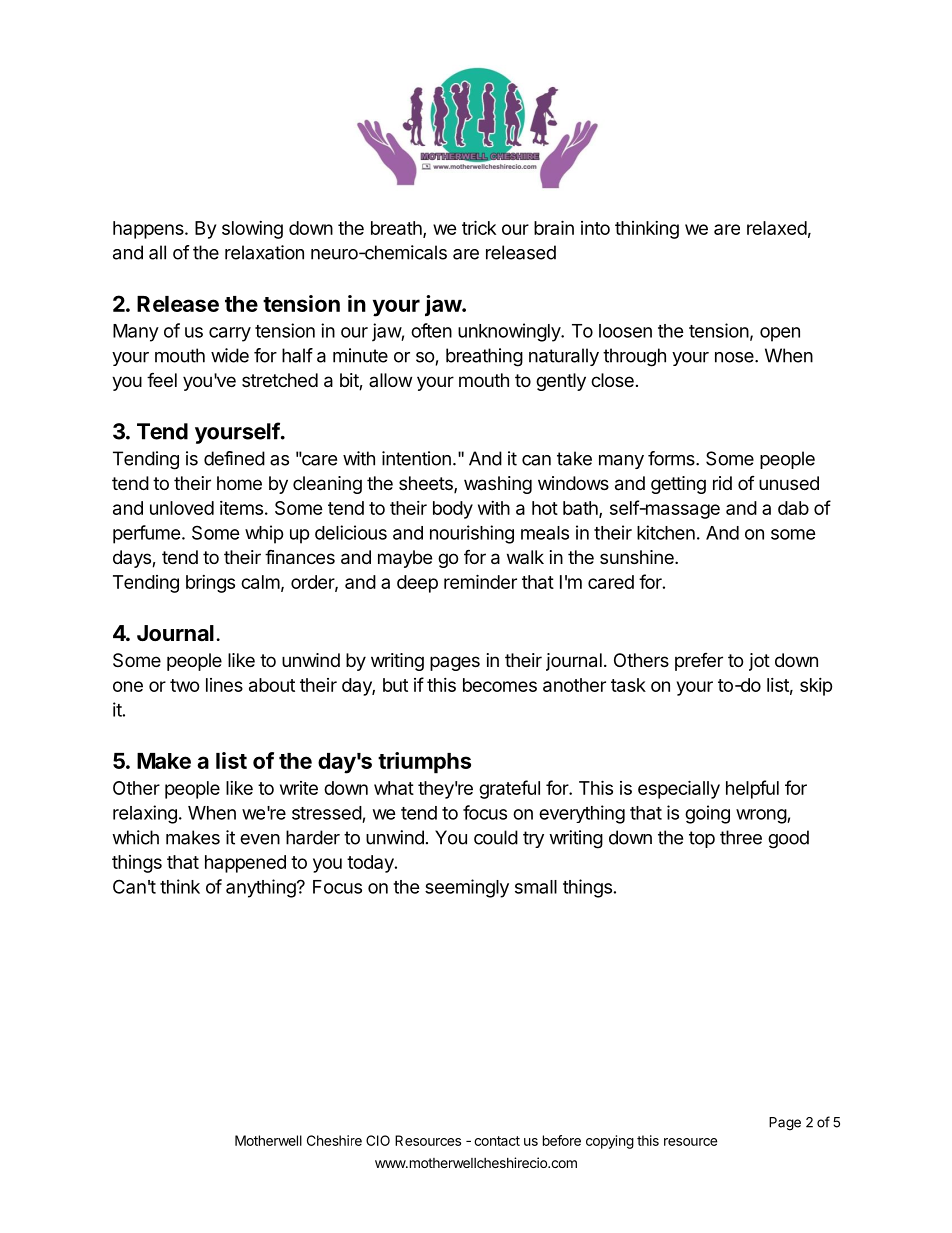 Image resolution: width=952 pixels, height=1233 pixels. I want to click on before, so click(562, 1140).
